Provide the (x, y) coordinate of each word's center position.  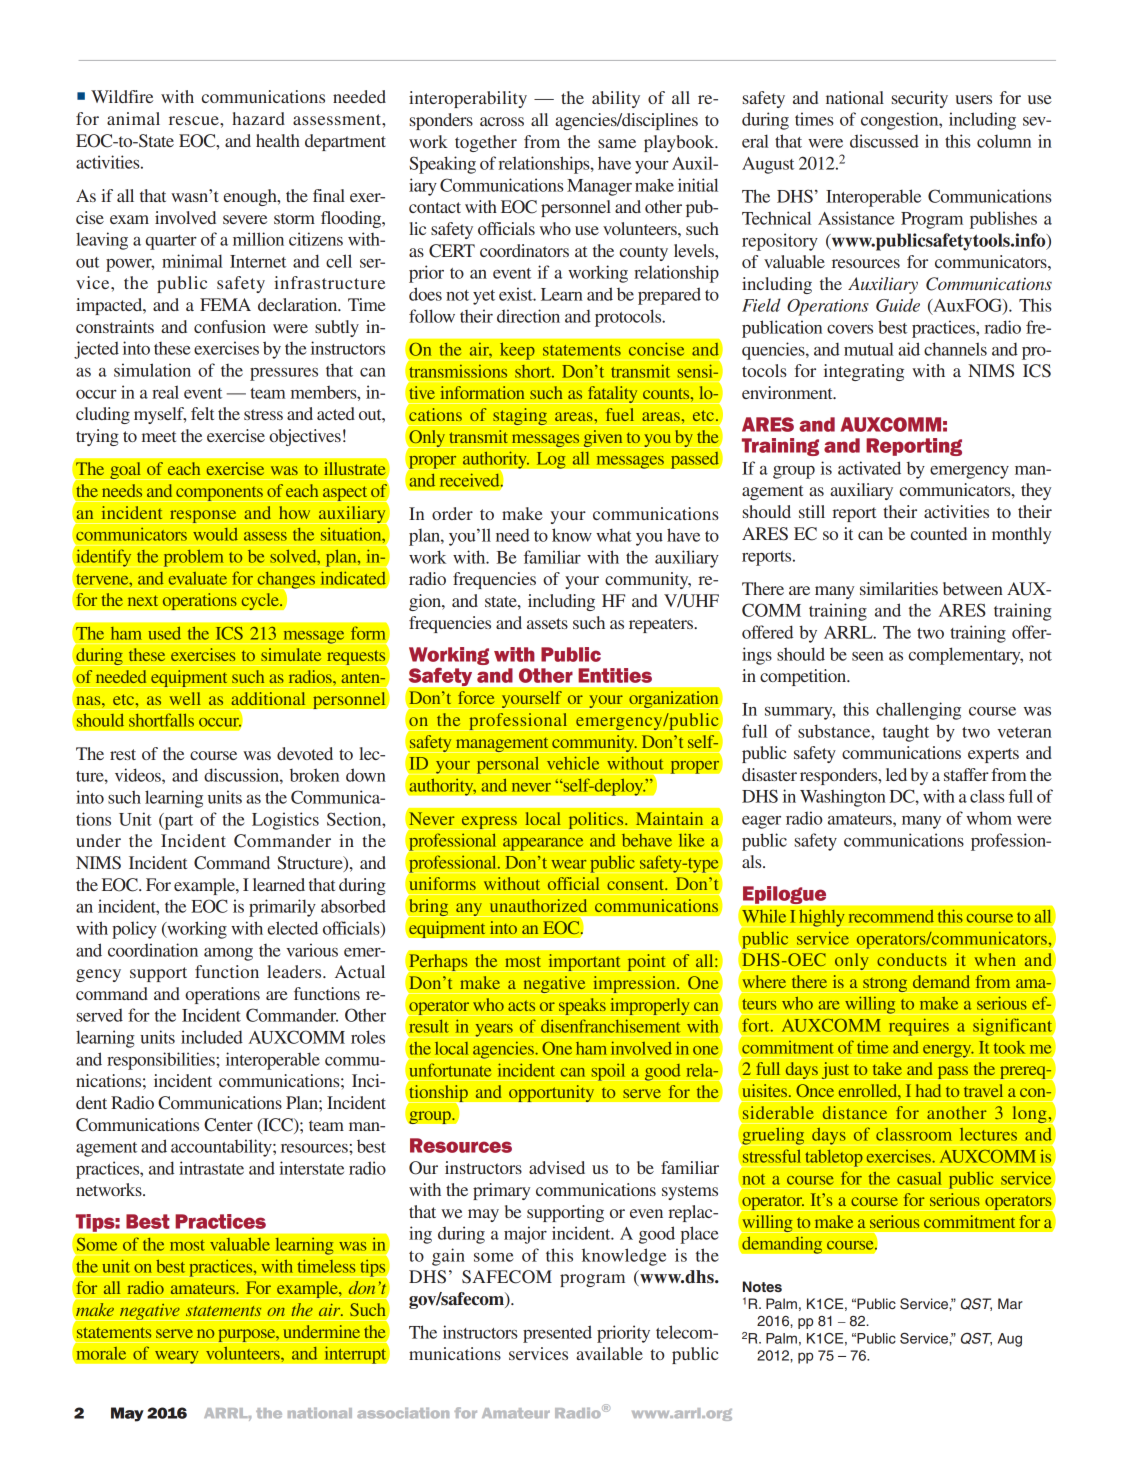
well (185, 698)
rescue (195, 120)
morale (101, 1353)
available (609, 1353)
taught (906, 733)
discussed (884, 141)
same (617, 143)
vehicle (573, 763)
